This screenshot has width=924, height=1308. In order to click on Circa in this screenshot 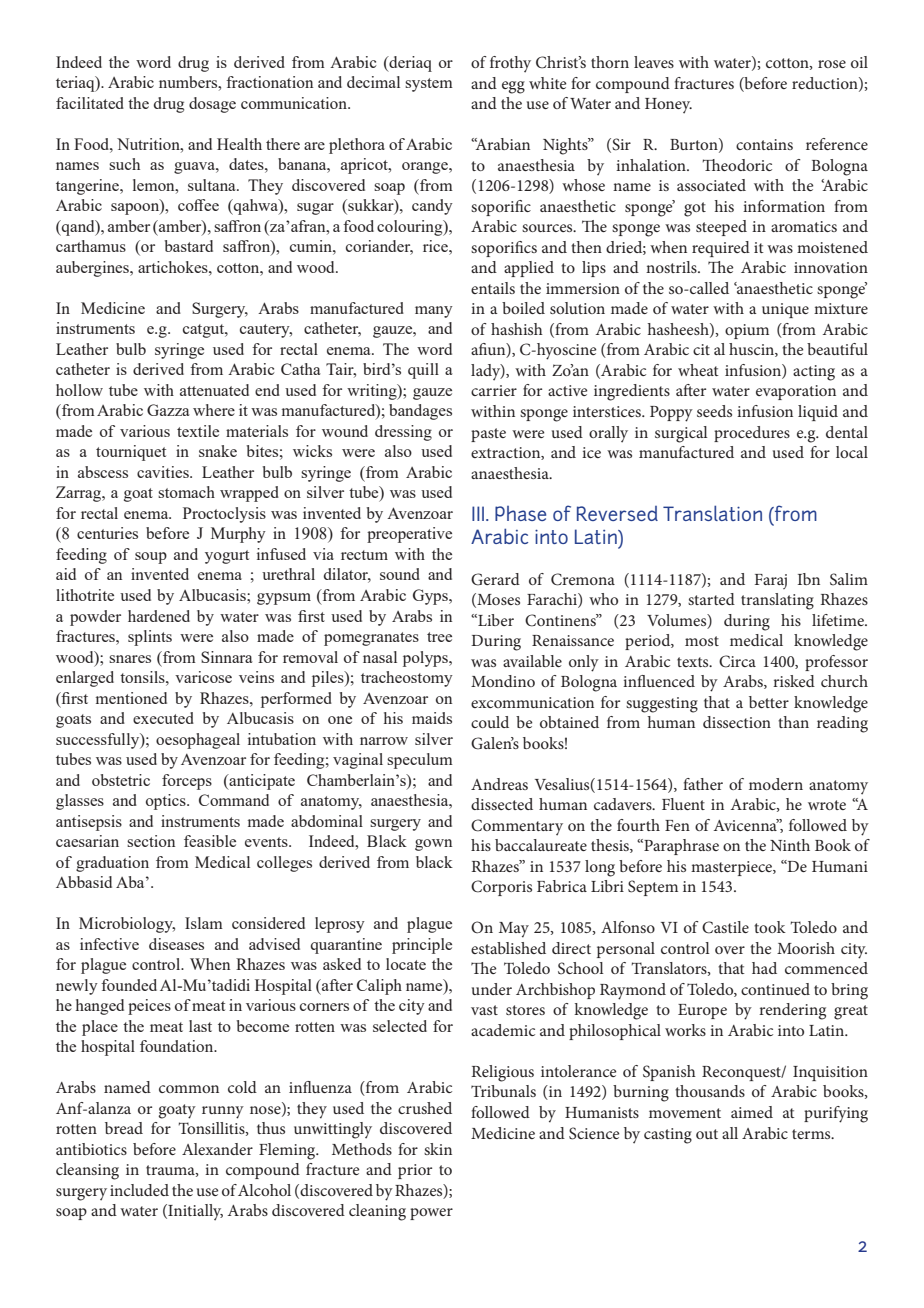, I will do `click(737, 661)`.
